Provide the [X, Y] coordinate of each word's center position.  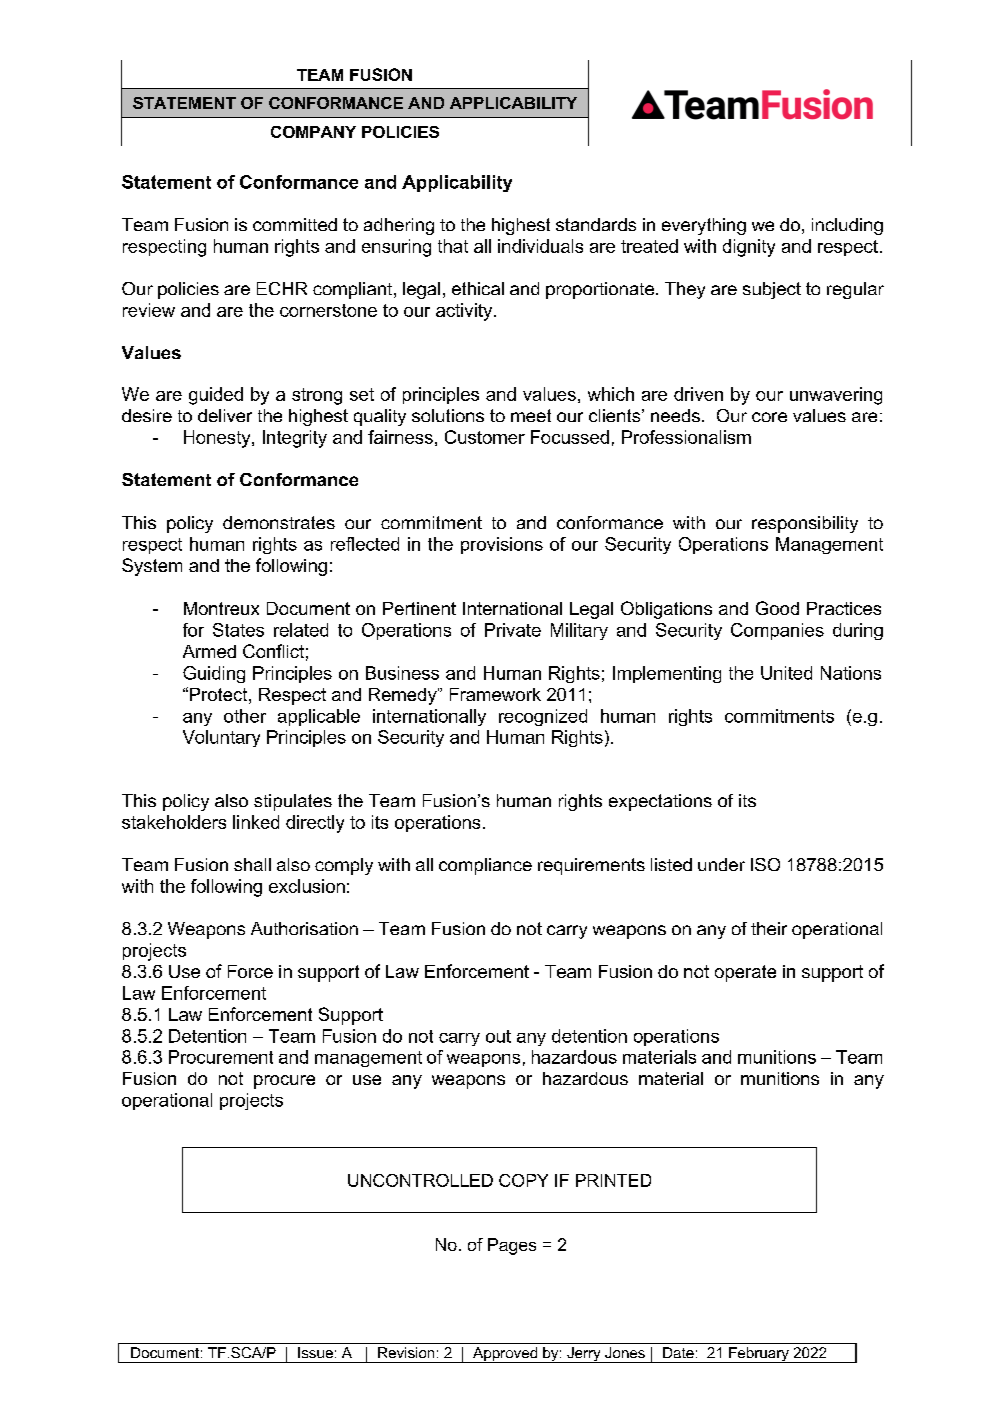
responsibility [805, 524]
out [498, 1036]
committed [295, 224]
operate [745, 973]
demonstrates [279, 522]
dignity [749, 248]
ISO [765, 864]
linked [256, 822]
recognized [543, 717]
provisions [502, 545]
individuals [540, 246]
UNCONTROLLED [420, 1180]
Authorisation [304, 928]
